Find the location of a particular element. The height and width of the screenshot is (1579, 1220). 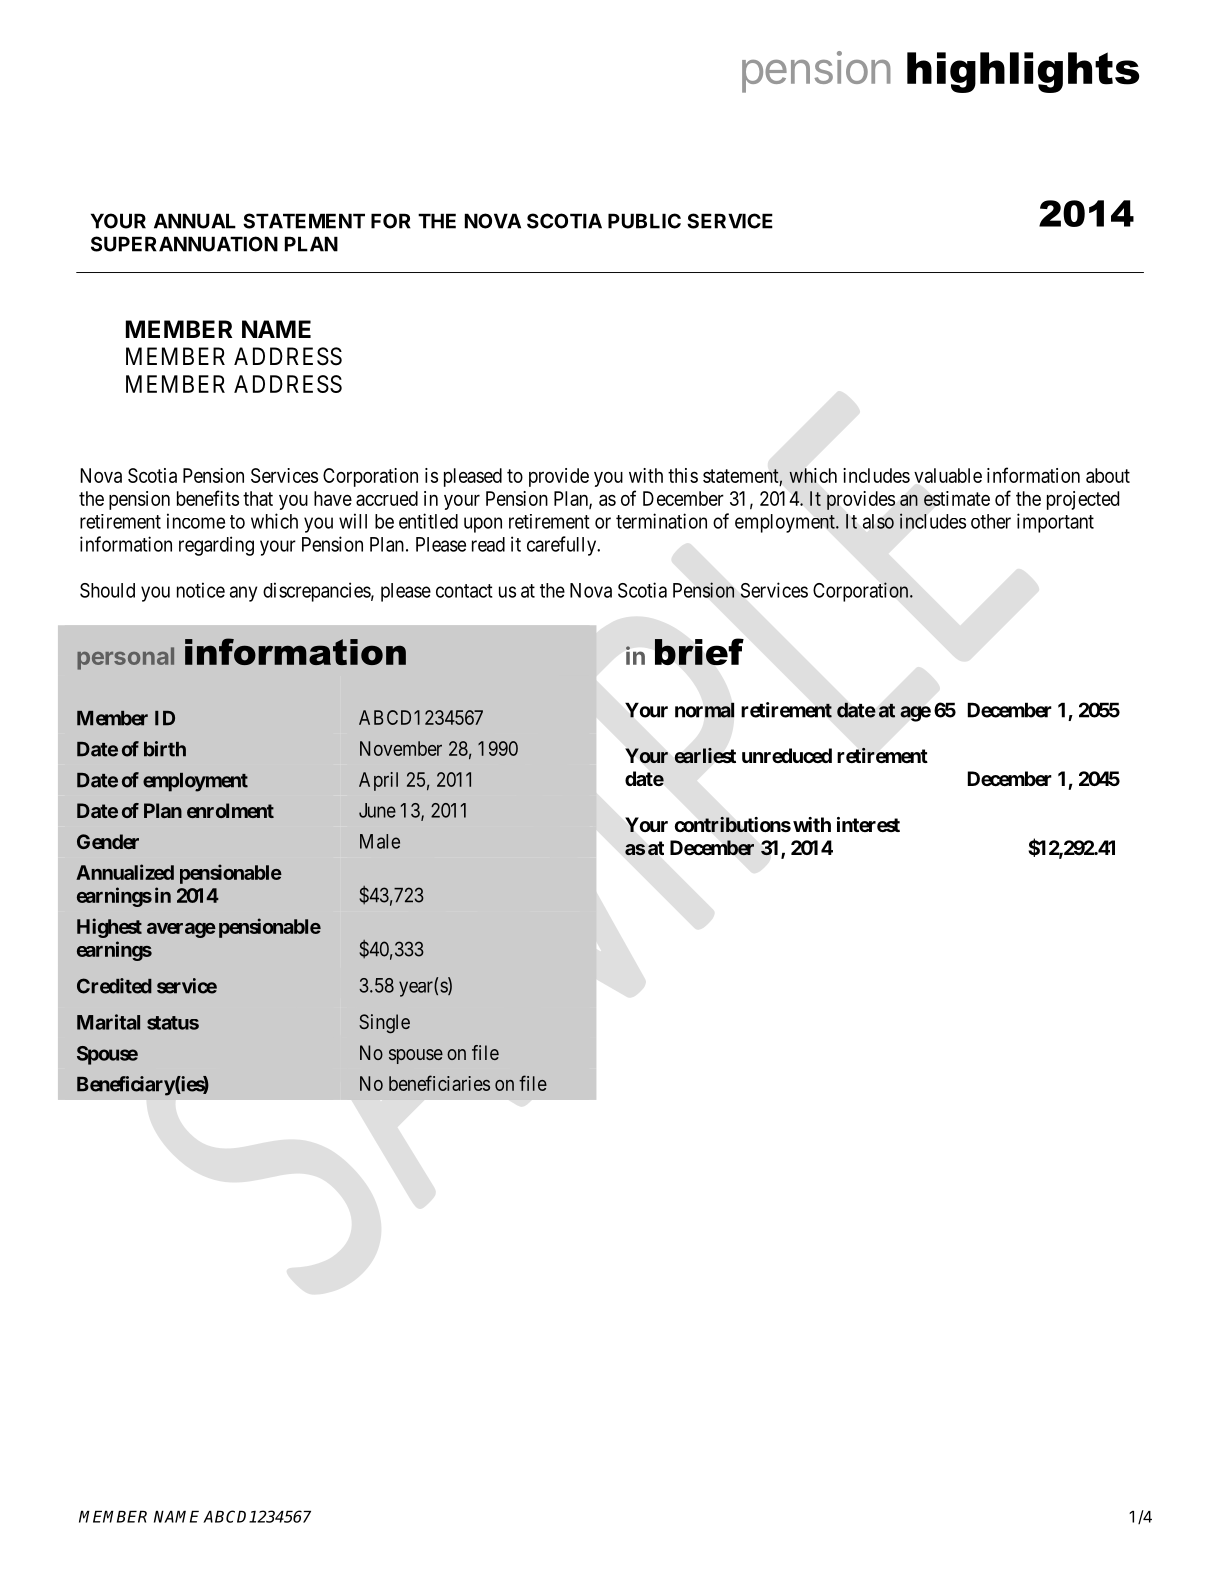

benefits is located at coordinates (208, 498).
